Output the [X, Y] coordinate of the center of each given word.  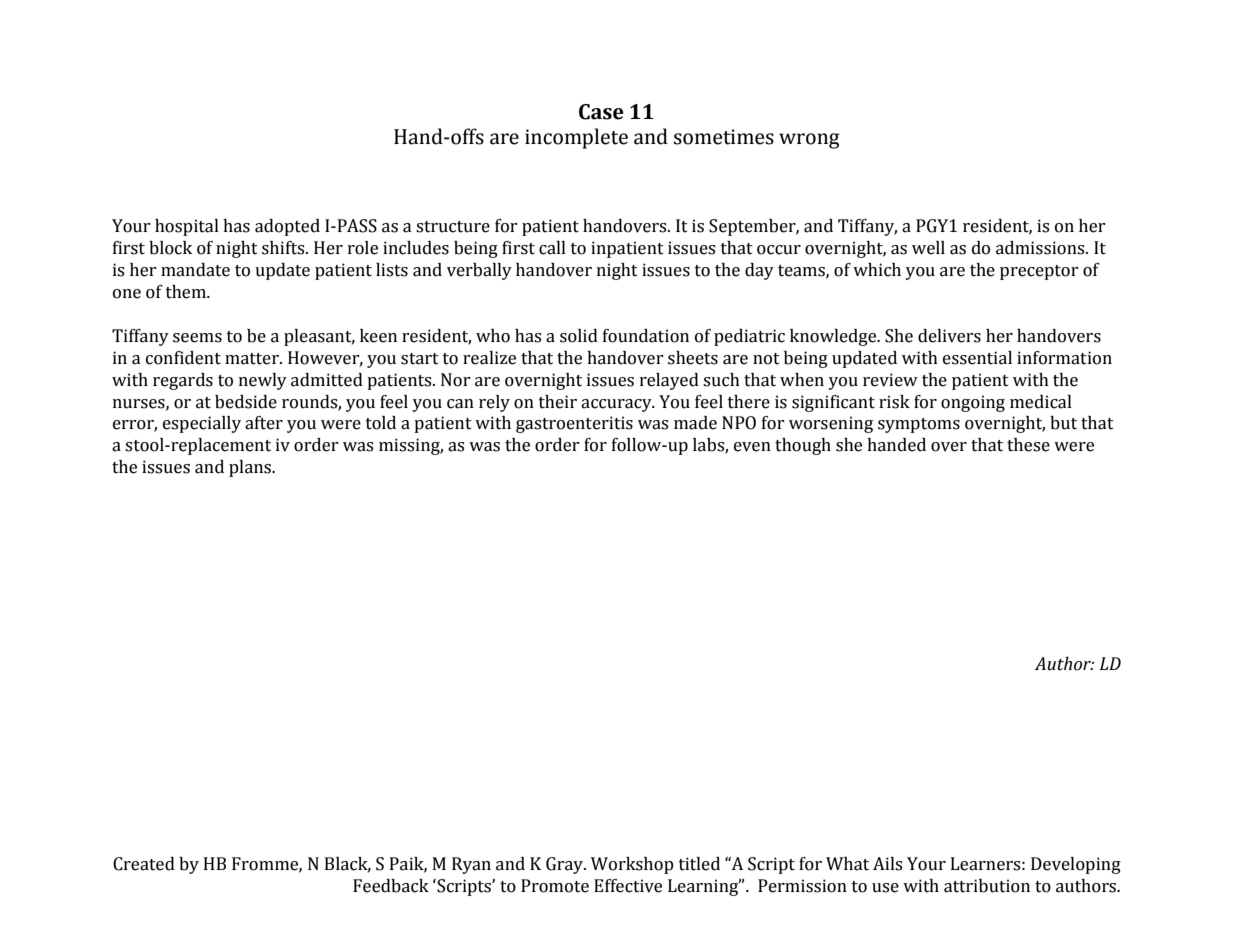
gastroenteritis [574, 424]
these [1028, 445]
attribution [987, 886]
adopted [287, 227]
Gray [566, 865]
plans [251, 468]
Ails [887, 864]
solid [579, 336]
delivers [949, 336]
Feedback [391, 886]
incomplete [576, 138]
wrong [809, 141]
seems [197, 338]
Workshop [632, 865]
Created [144, 864]
